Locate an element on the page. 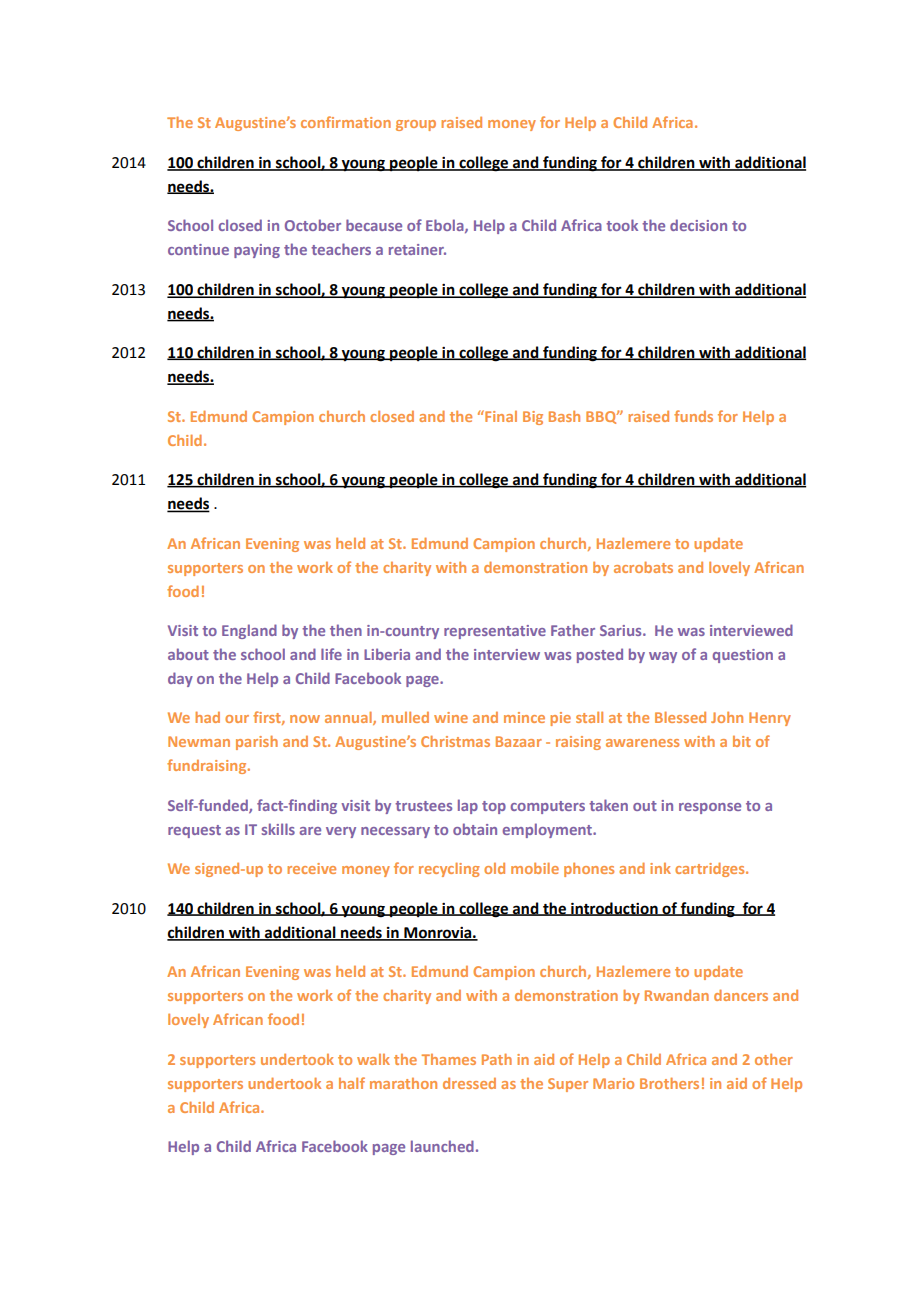 The width and height of the image is (924, 1307). representative is located at coordinates (495, 632).
